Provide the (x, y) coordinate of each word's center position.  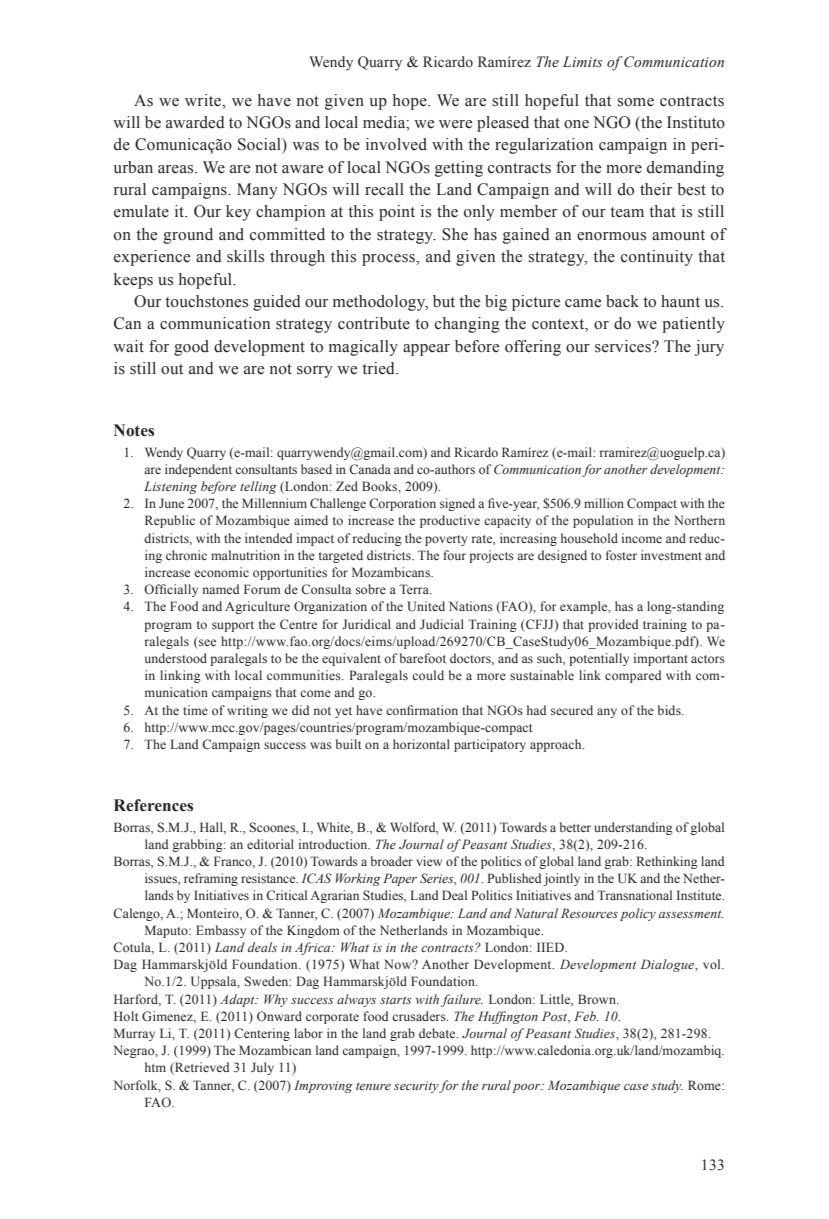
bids (670, 710)
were (455, 124)
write (204, 100)
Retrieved (201, 1068)
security (416, 1087)
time (195, 710)
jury (709, 348)
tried (379, 368)
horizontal (421, 744)
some (635, 102)
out (172, 369)
